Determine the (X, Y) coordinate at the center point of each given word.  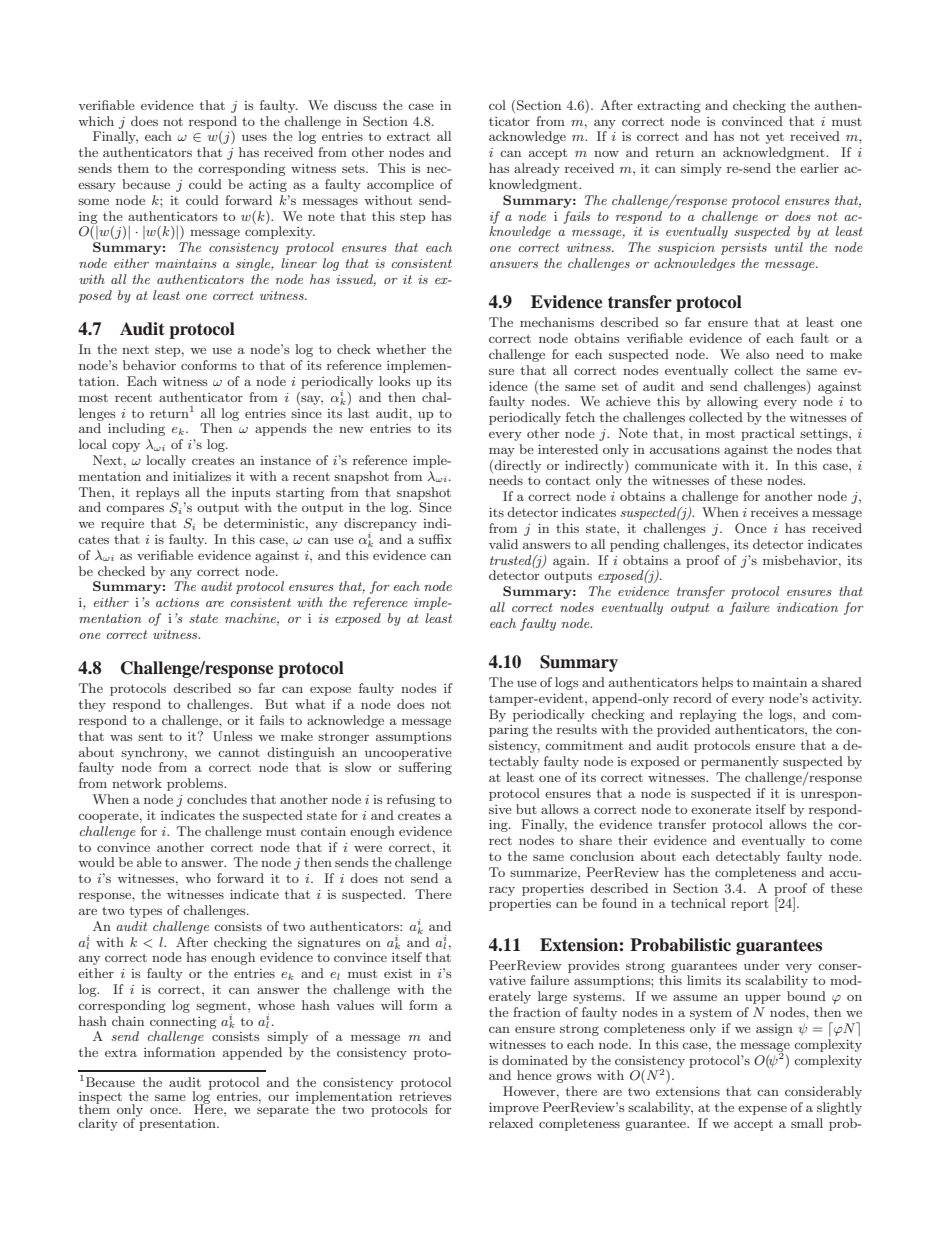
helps (717, 683)
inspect (100, 1099)
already (537, 169)
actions (177, 602)
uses (254, 137)
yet (775, 138)
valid (503, 544)
